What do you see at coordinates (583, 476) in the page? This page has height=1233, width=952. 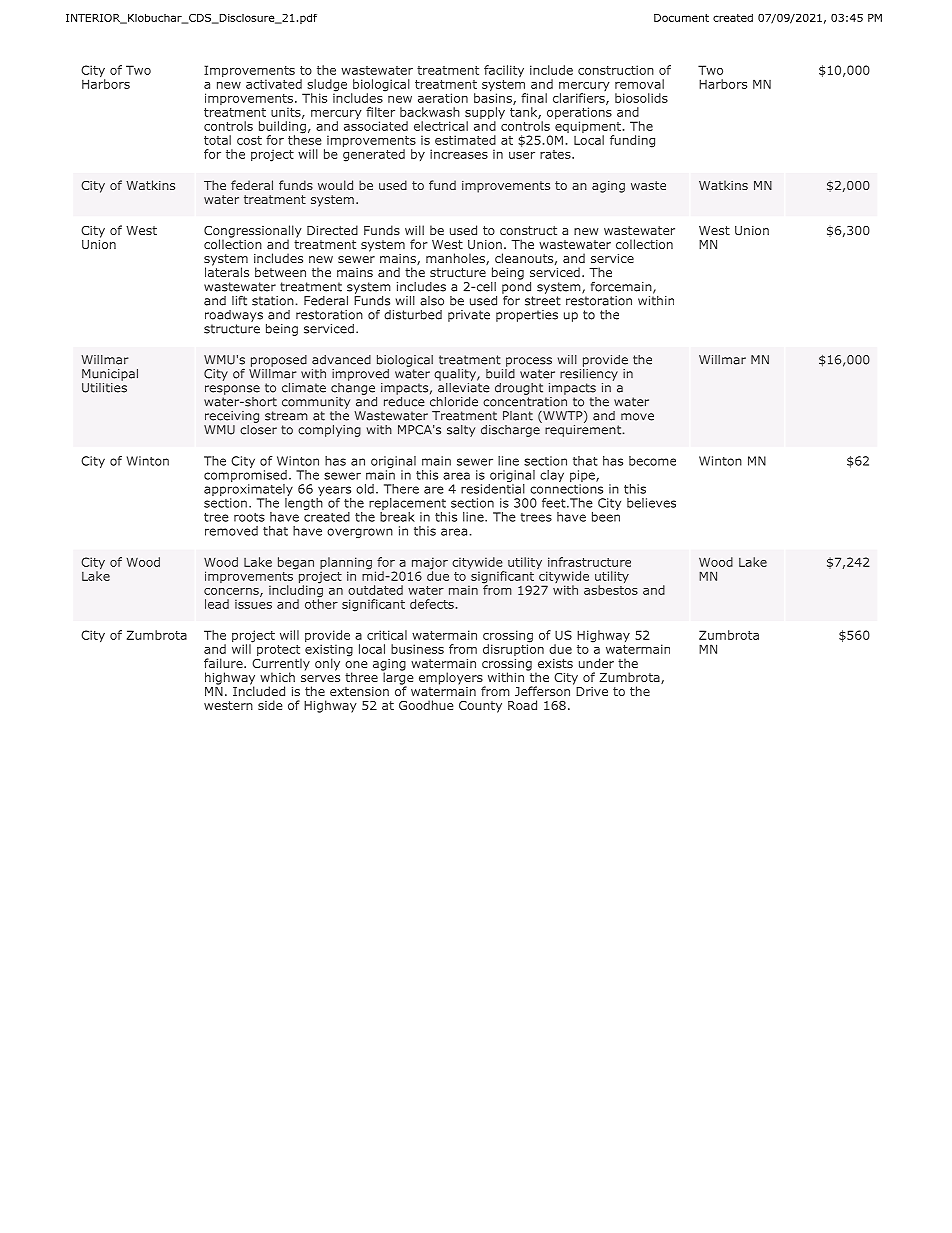 I see `pipe` at bounding box center [583, 476].
